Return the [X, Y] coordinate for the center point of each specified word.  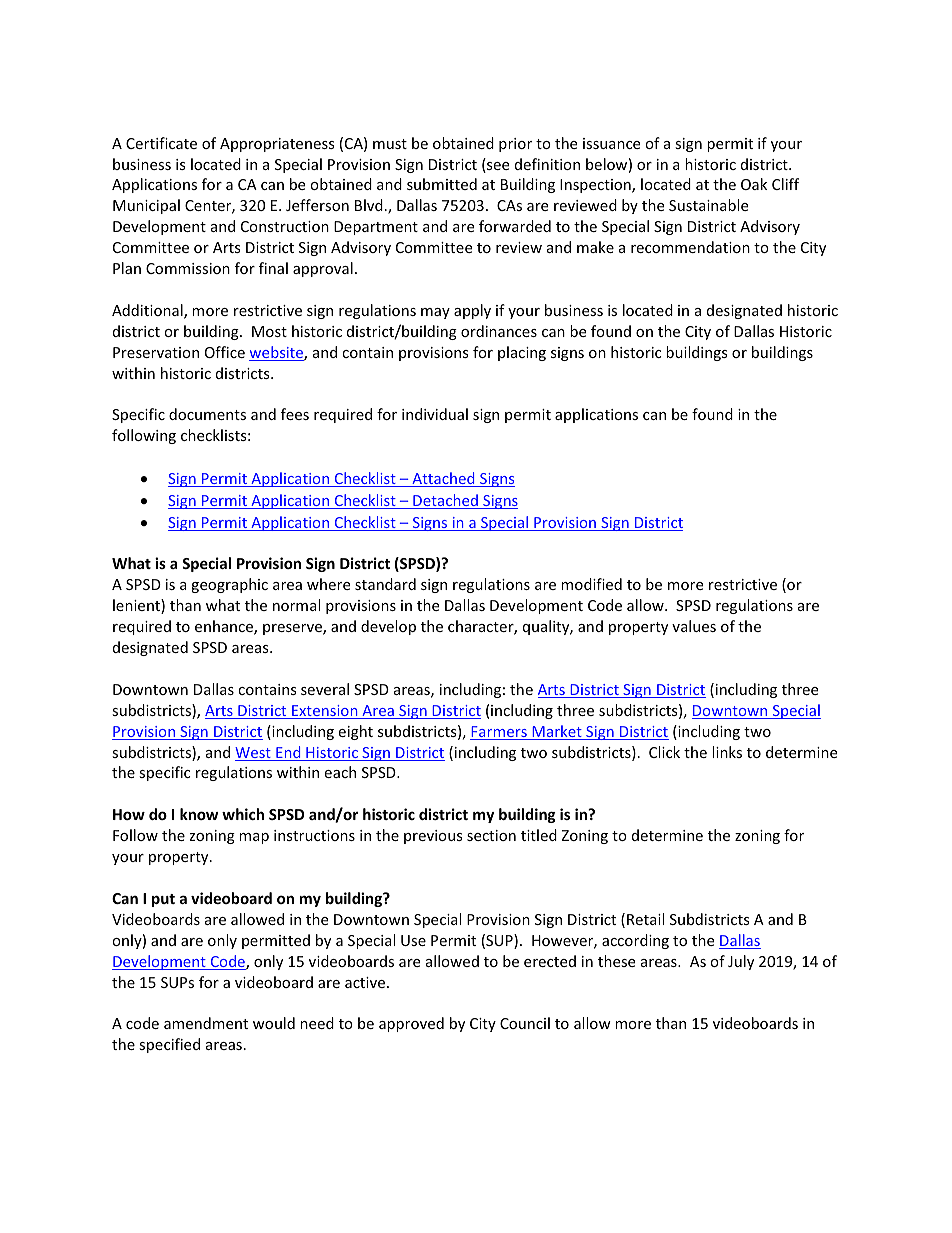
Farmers [499, 733]
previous [433, 837]
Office [225, 352]
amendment [206, 1023]
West [254, 754]
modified [591, 584]
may [435, 313]
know [199, 814]
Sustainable [708, 205]
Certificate [161, 143]
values [694, 626]
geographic [229, 585]
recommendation [690, 247]
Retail [645, 919]
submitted [442, 184]
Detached [445, 501]
